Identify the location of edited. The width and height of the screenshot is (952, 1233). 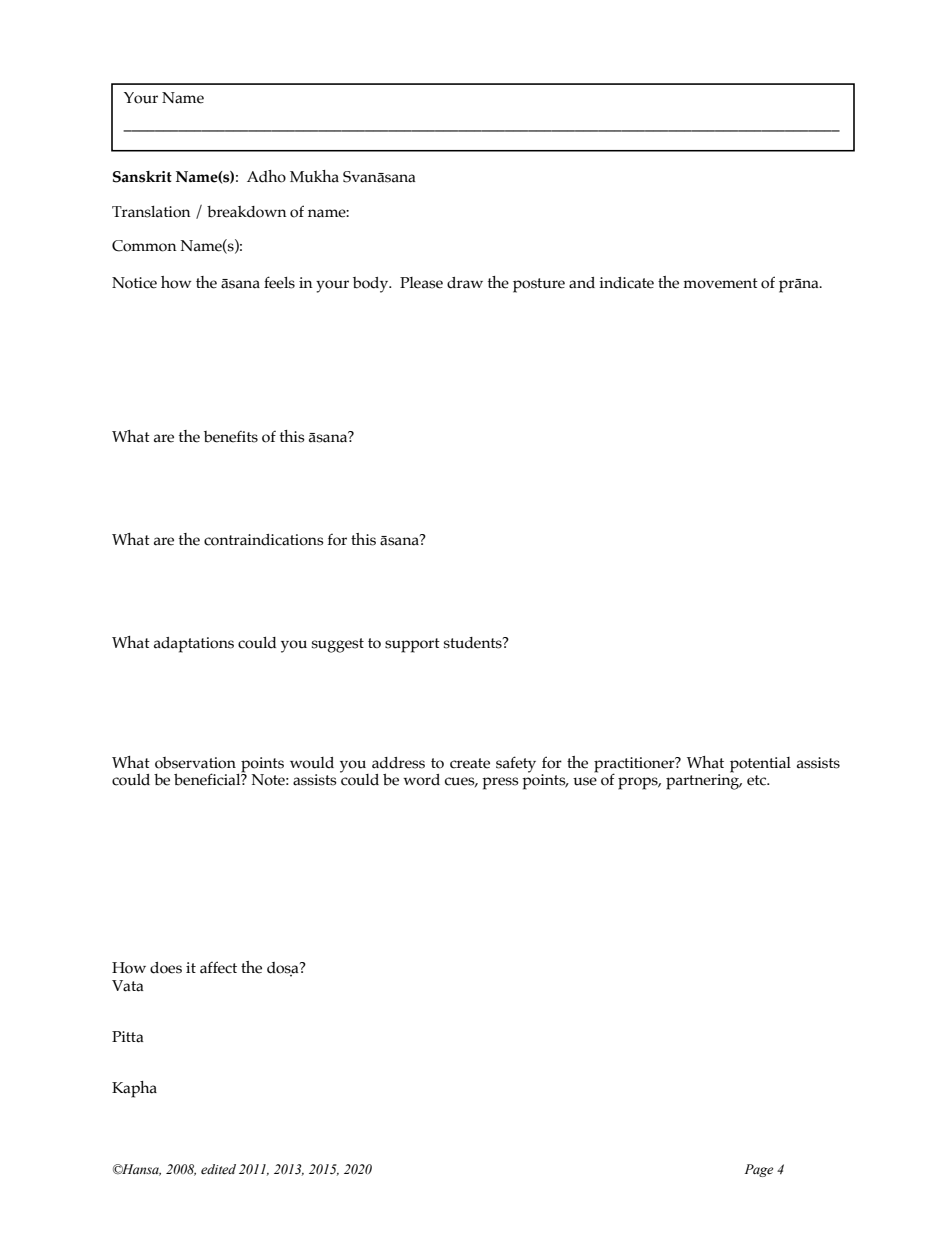
(218, 1169).
